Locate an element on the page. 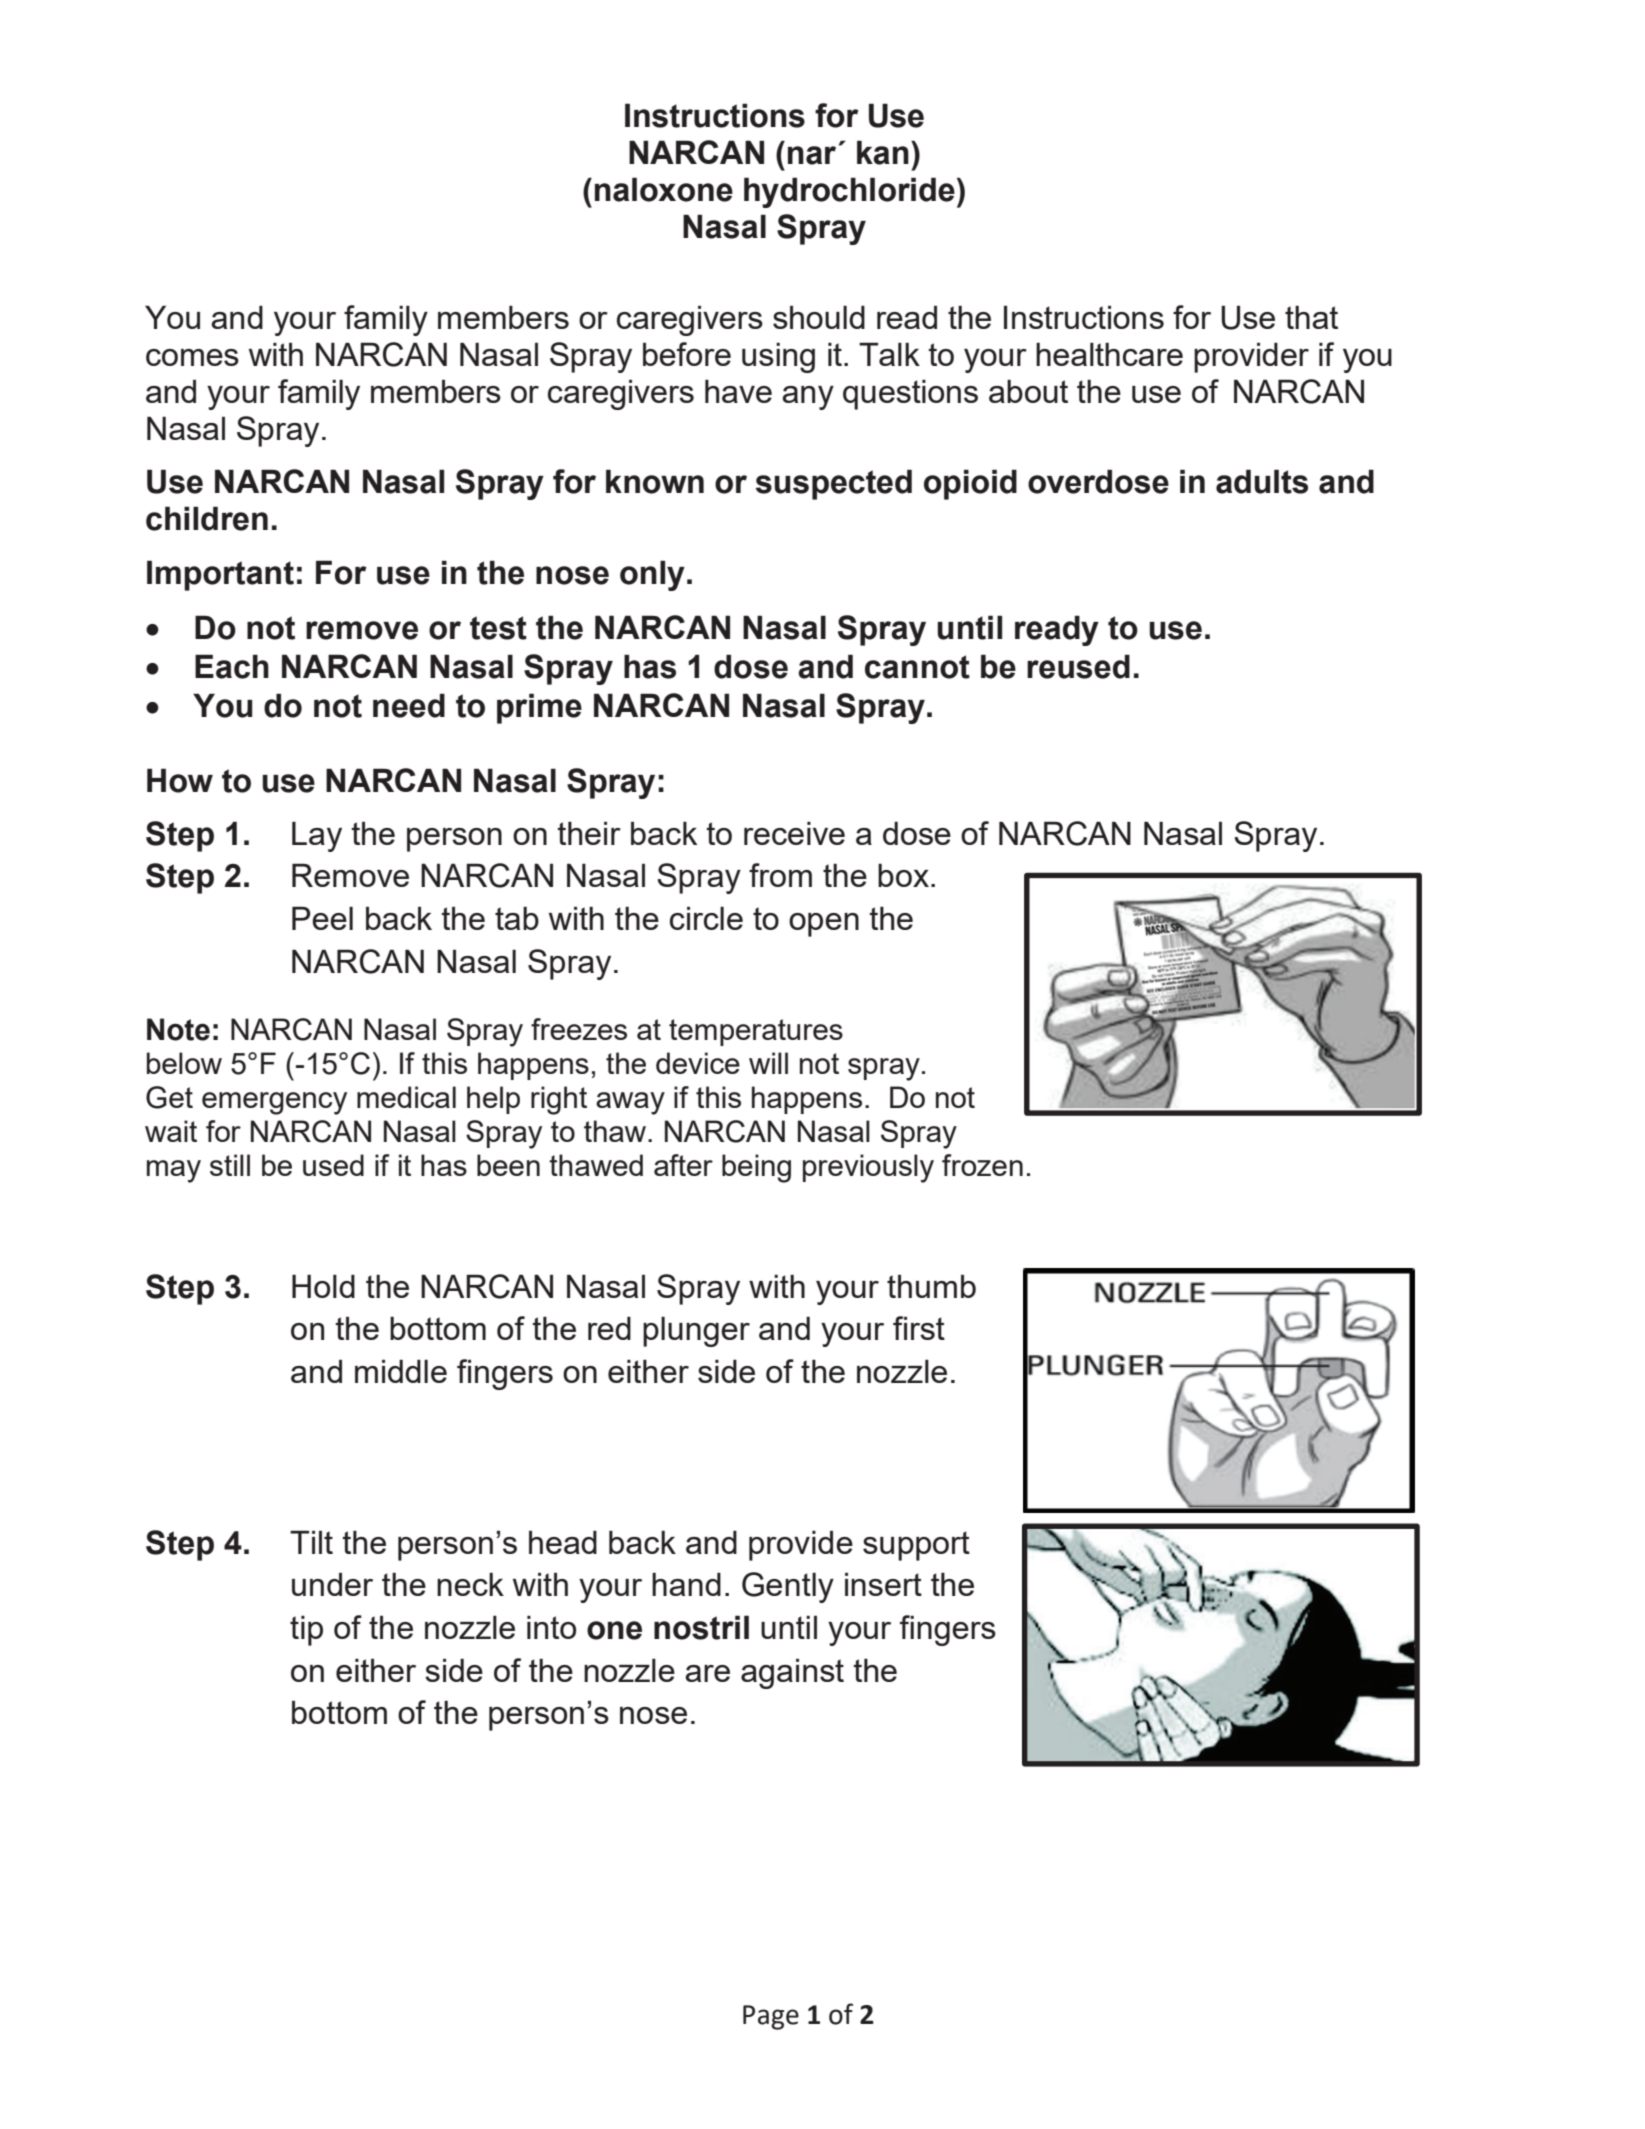  under is located at coordinates (332, 1584).
